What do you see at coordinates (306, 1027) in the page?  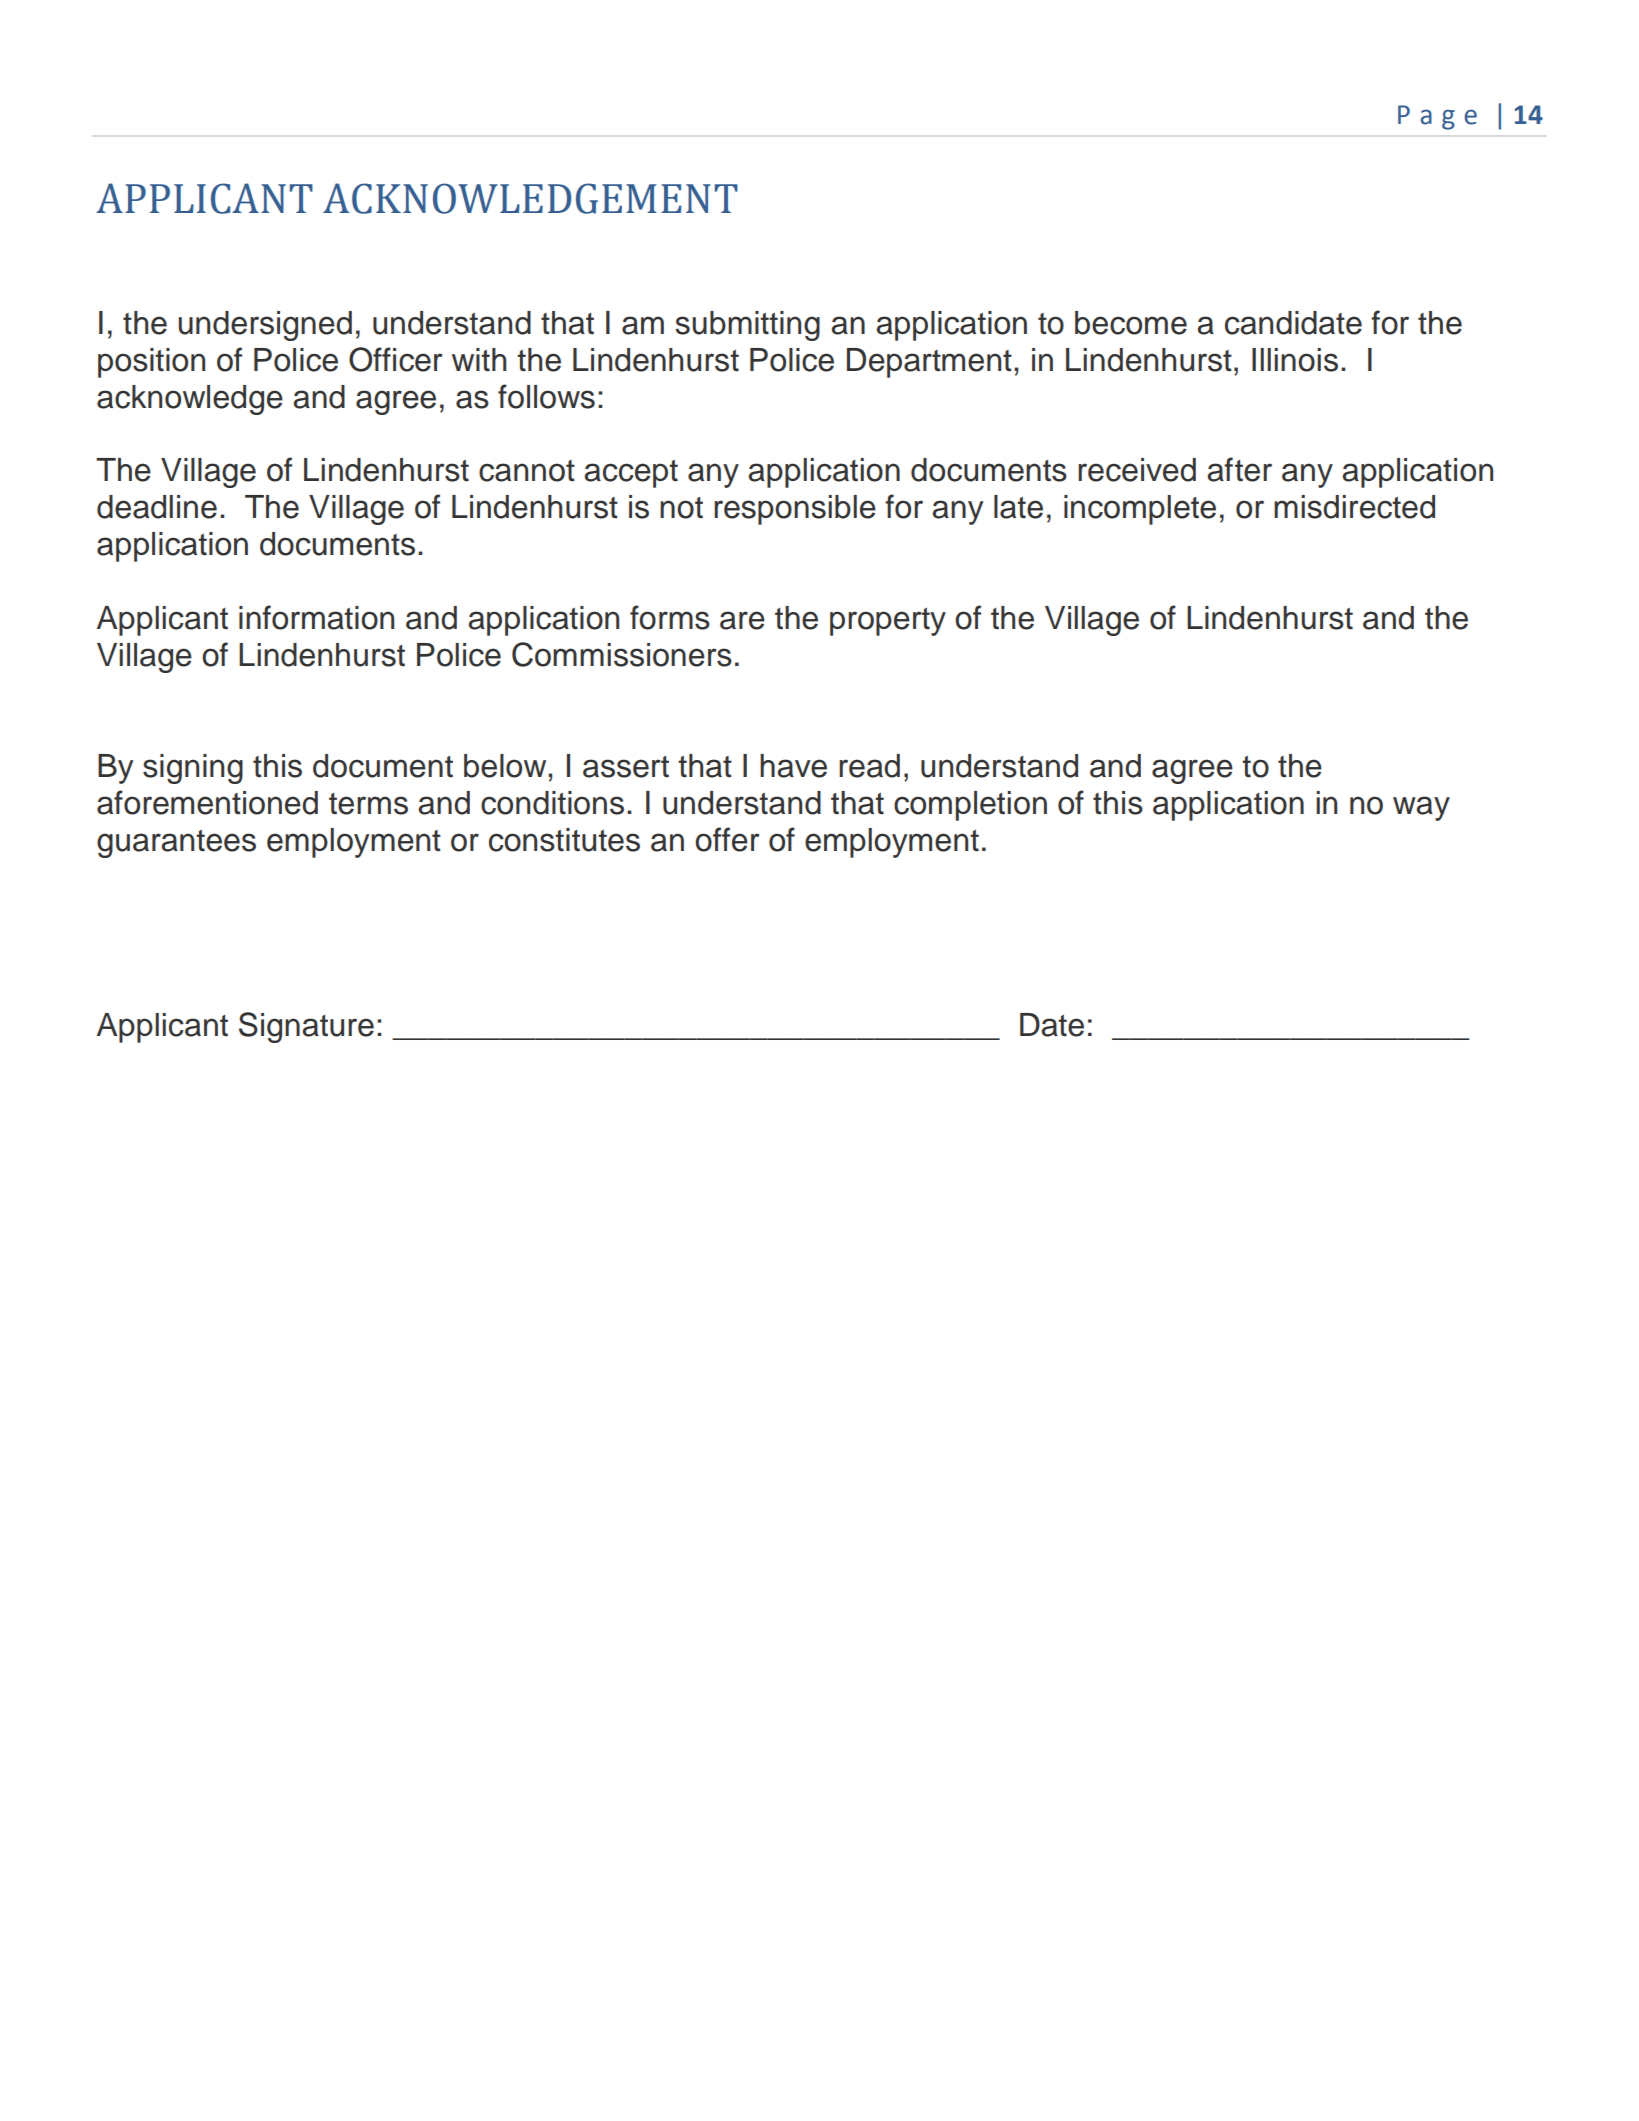 I see `Signature` at bounding box center [306, 1027].
